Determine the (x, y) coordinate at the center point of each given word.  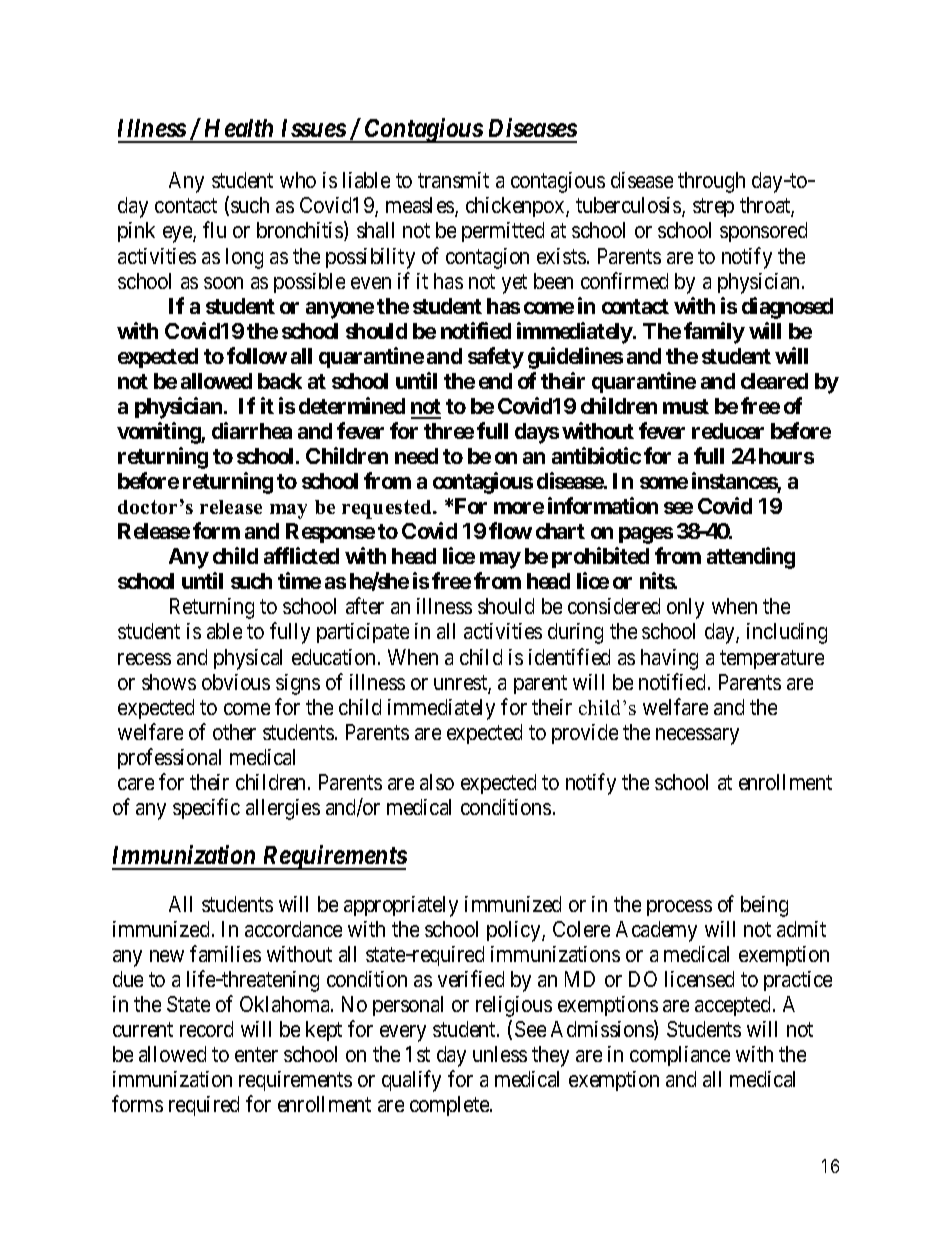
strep (713, 208)
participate (363, 633)
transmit (453, 180)
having (669, 659)
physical (248, 659)
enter (256, 1054)
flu (214, 230)
